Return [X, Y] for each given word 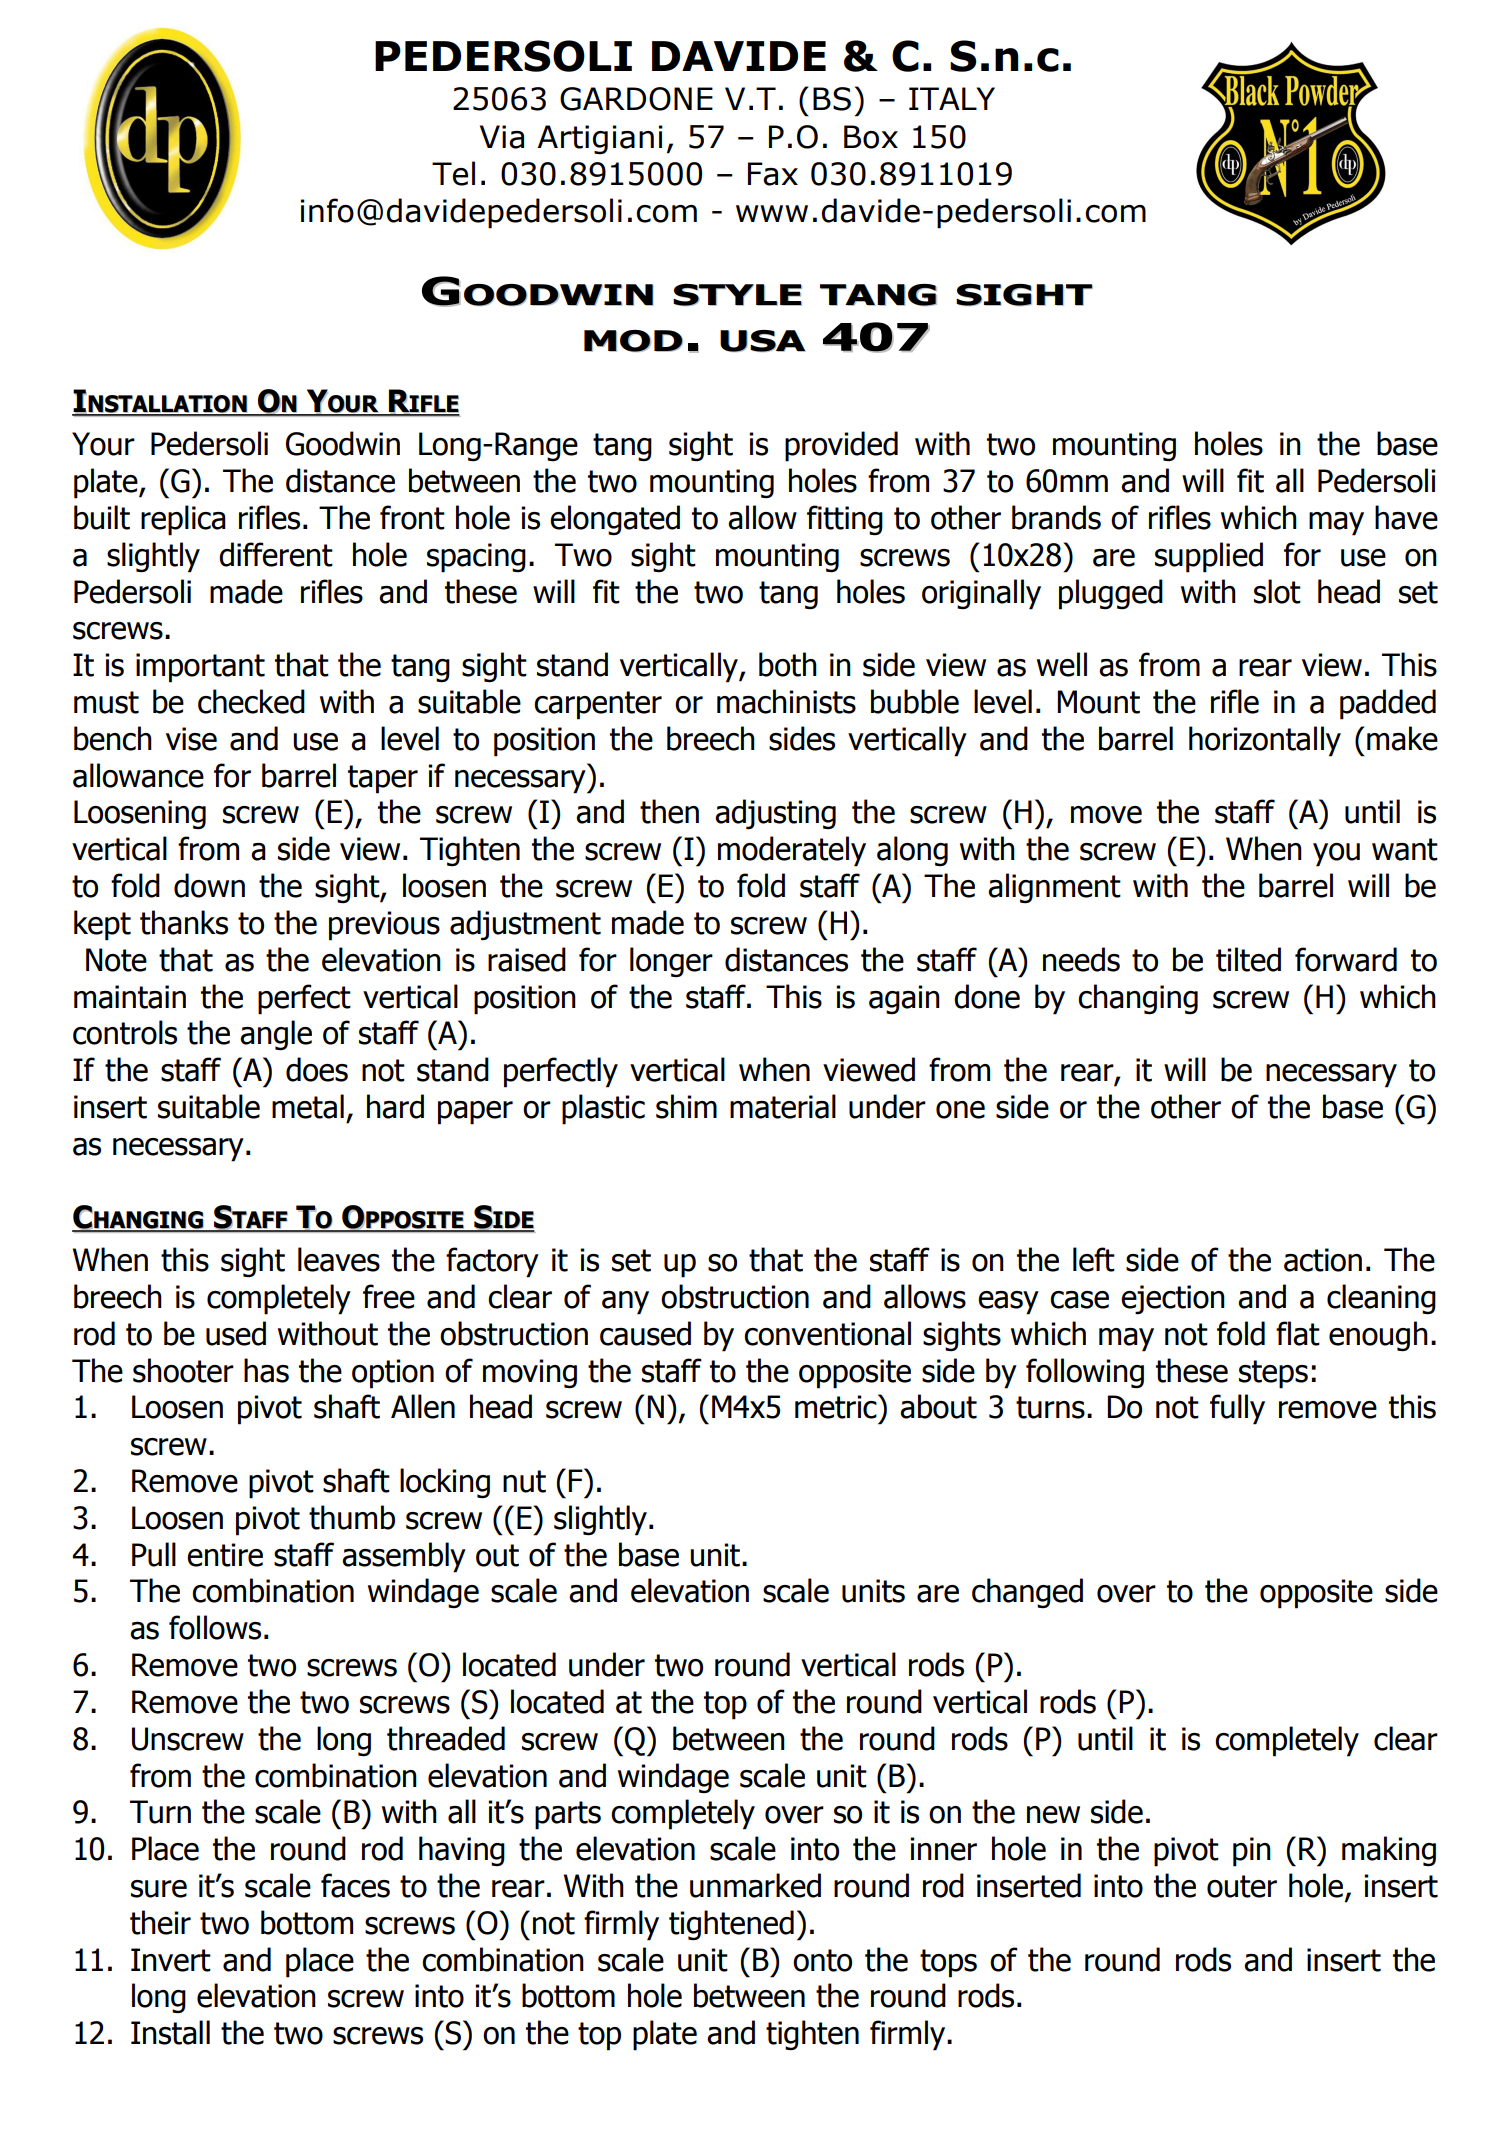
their [160, 1922]
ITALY [952, 98]
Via [502, 137]
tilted [1248, 959]
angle [276, 1035]
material [783, 1106]
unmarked [755, 1885]
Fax [773, 174]
